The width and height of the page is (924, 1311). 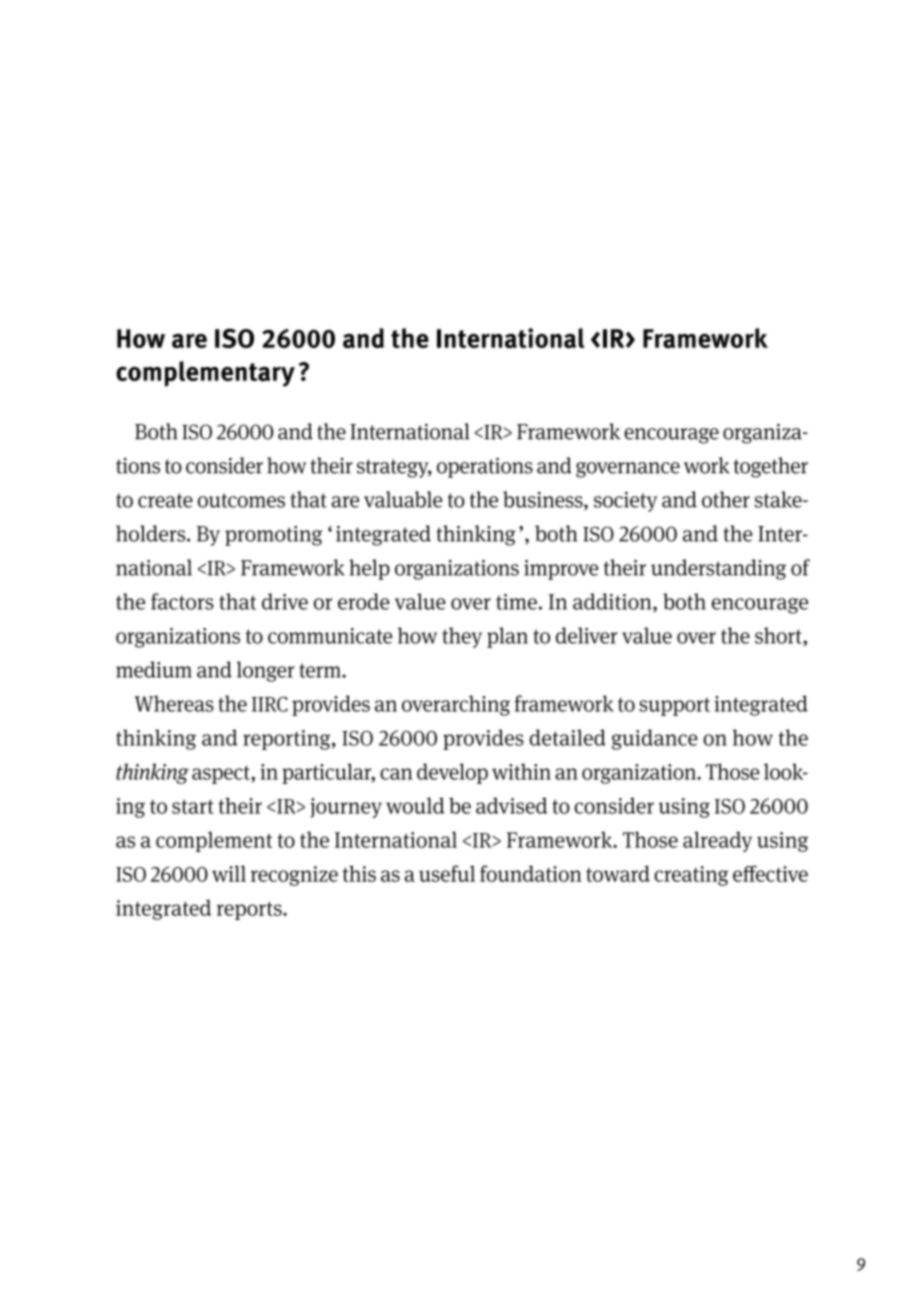 I want to click on start, so click(x=193, y=806).
